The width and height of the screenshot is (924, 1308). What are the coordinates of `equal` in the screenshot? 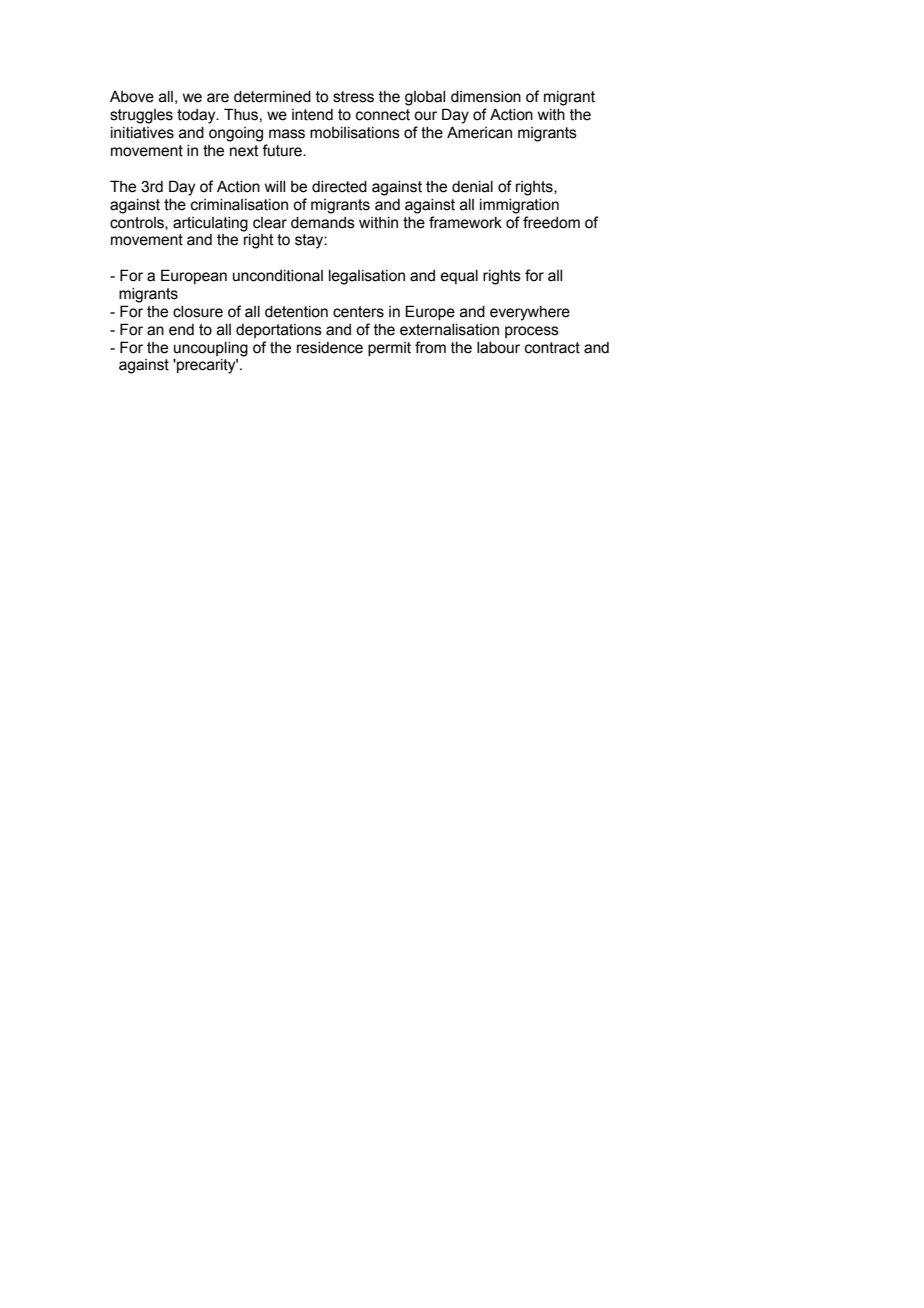 It's located at (459, 277).
